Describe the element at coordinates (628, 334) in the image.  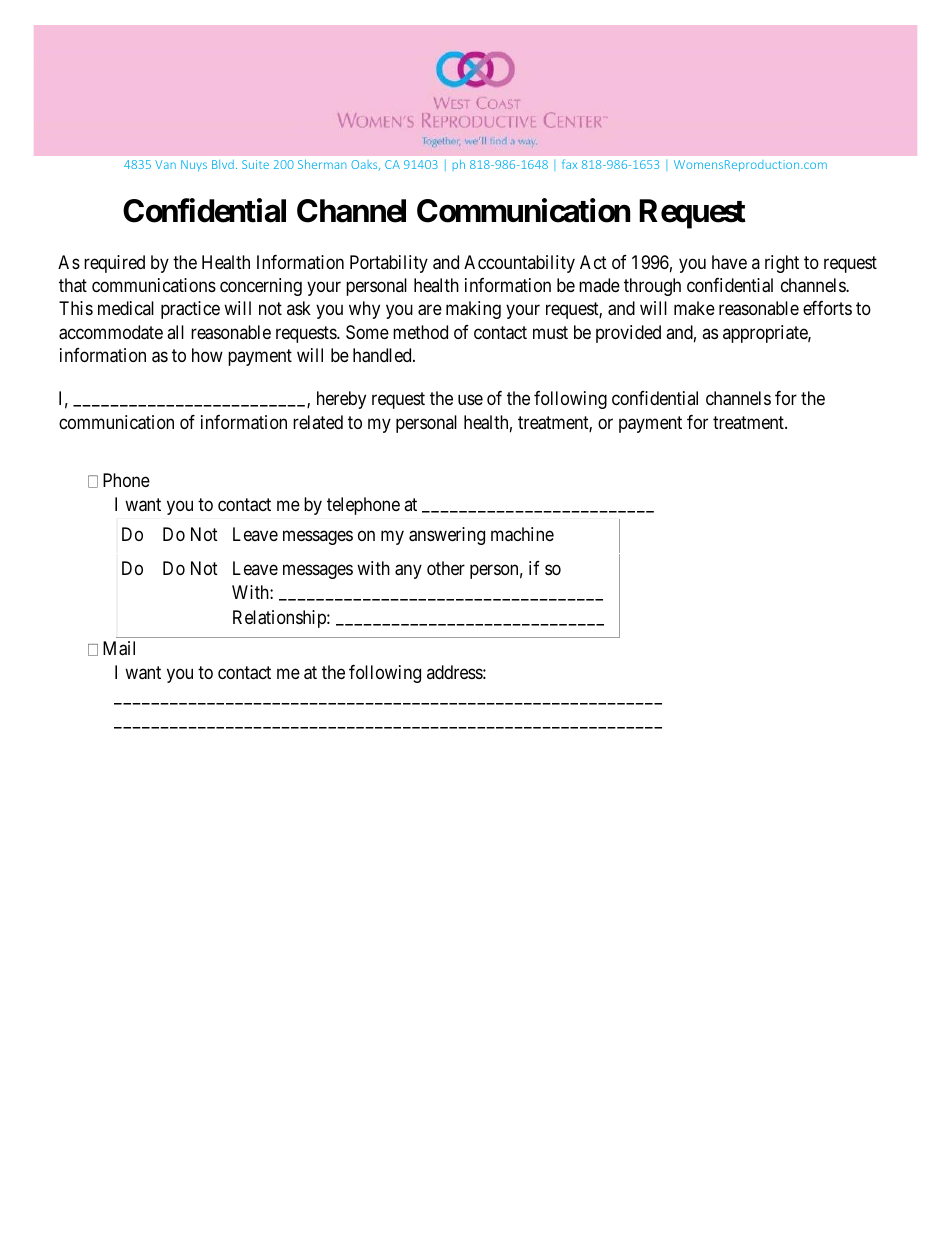
I see `provided` at that location.
